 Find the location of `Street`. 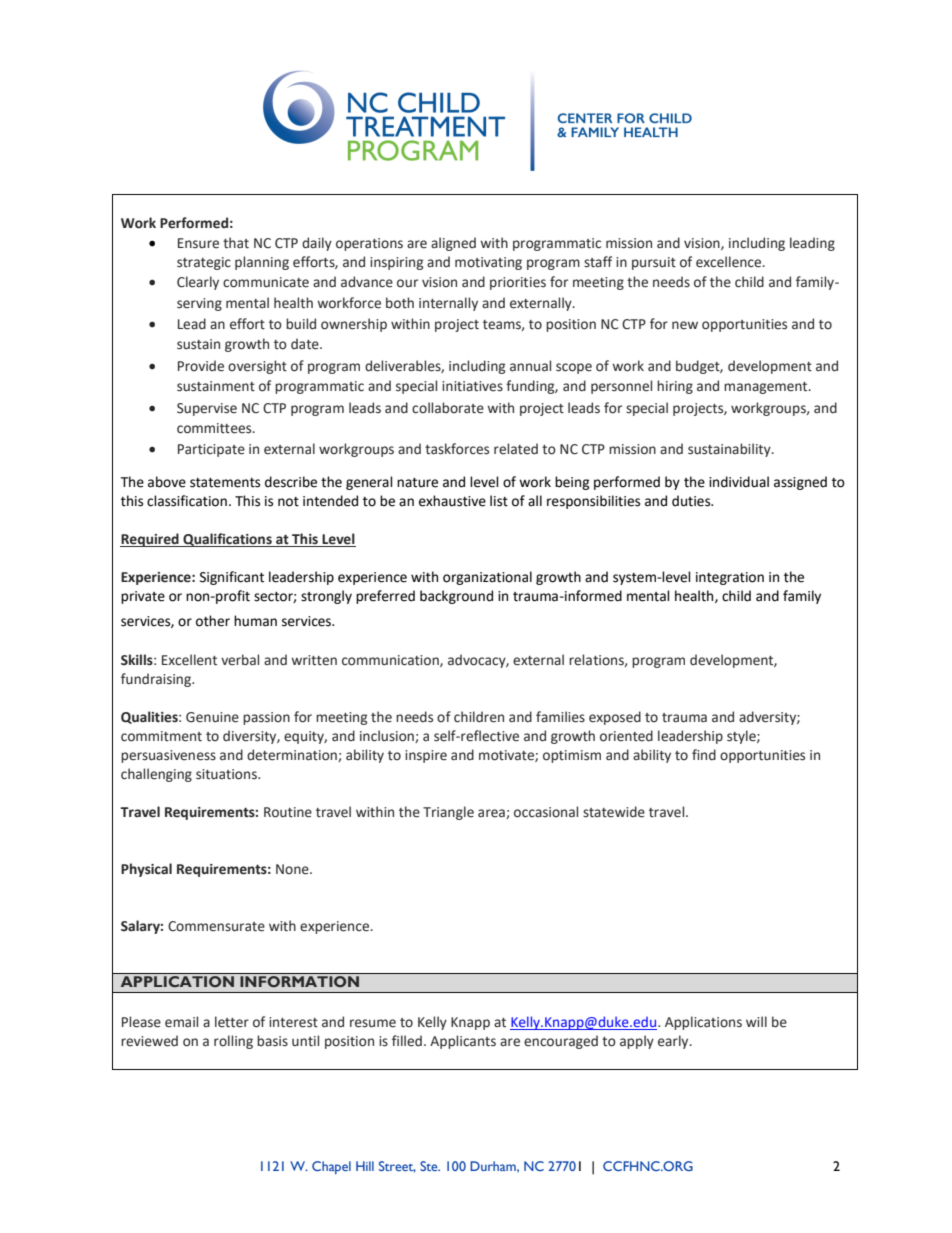

Street is located at coordinates (397, 1167).
